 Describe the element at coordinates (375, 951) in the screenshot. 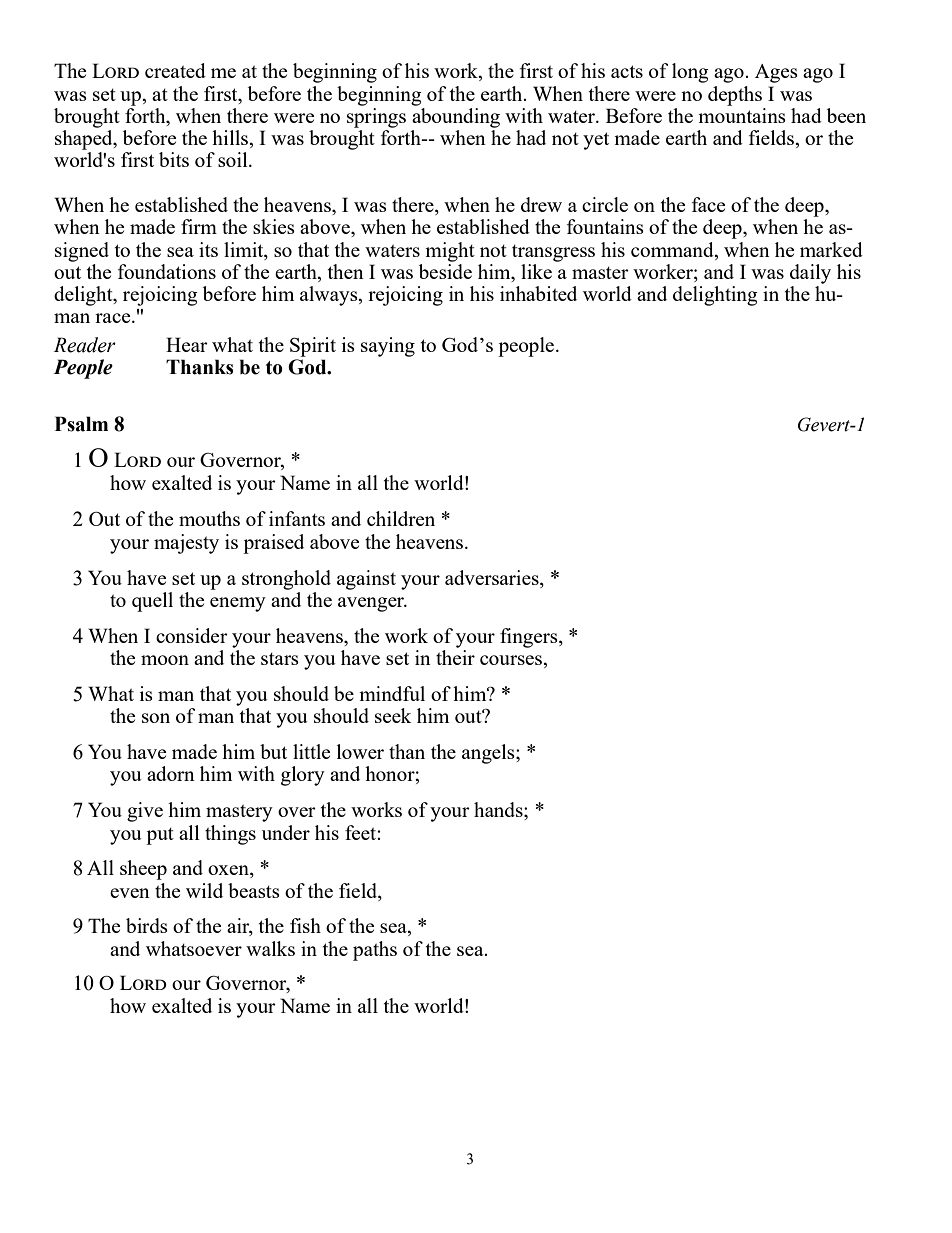

I see `paths` at that location.
